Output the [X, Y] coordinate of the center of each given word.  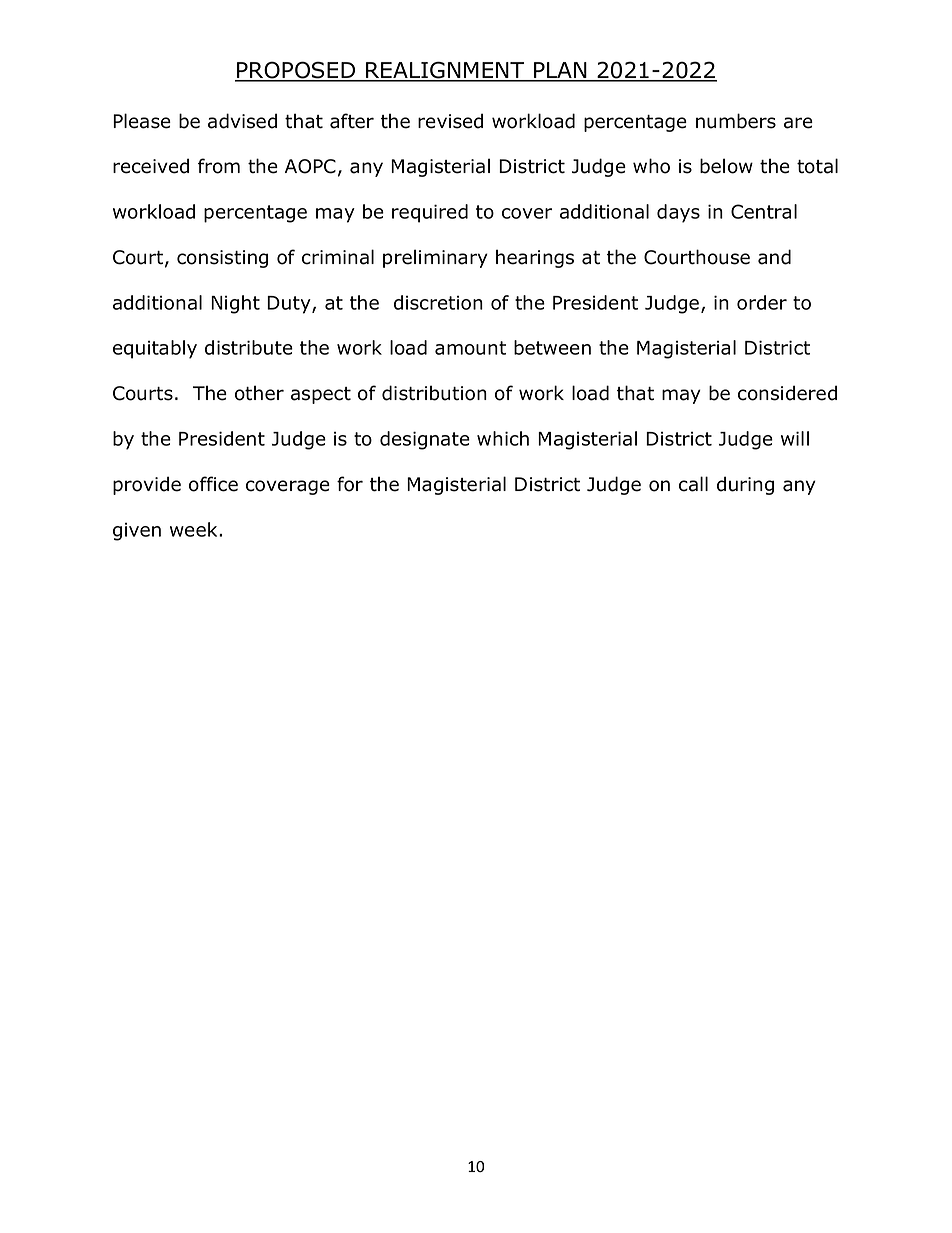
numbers [736, 121]
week [195, 529]
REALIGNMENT [445, 71]
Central [764, 211]
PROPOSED [296, 71]
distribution [434, 393]
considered [787, 393]
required [430, 213]
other [259, 393]
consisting [222, 259]
